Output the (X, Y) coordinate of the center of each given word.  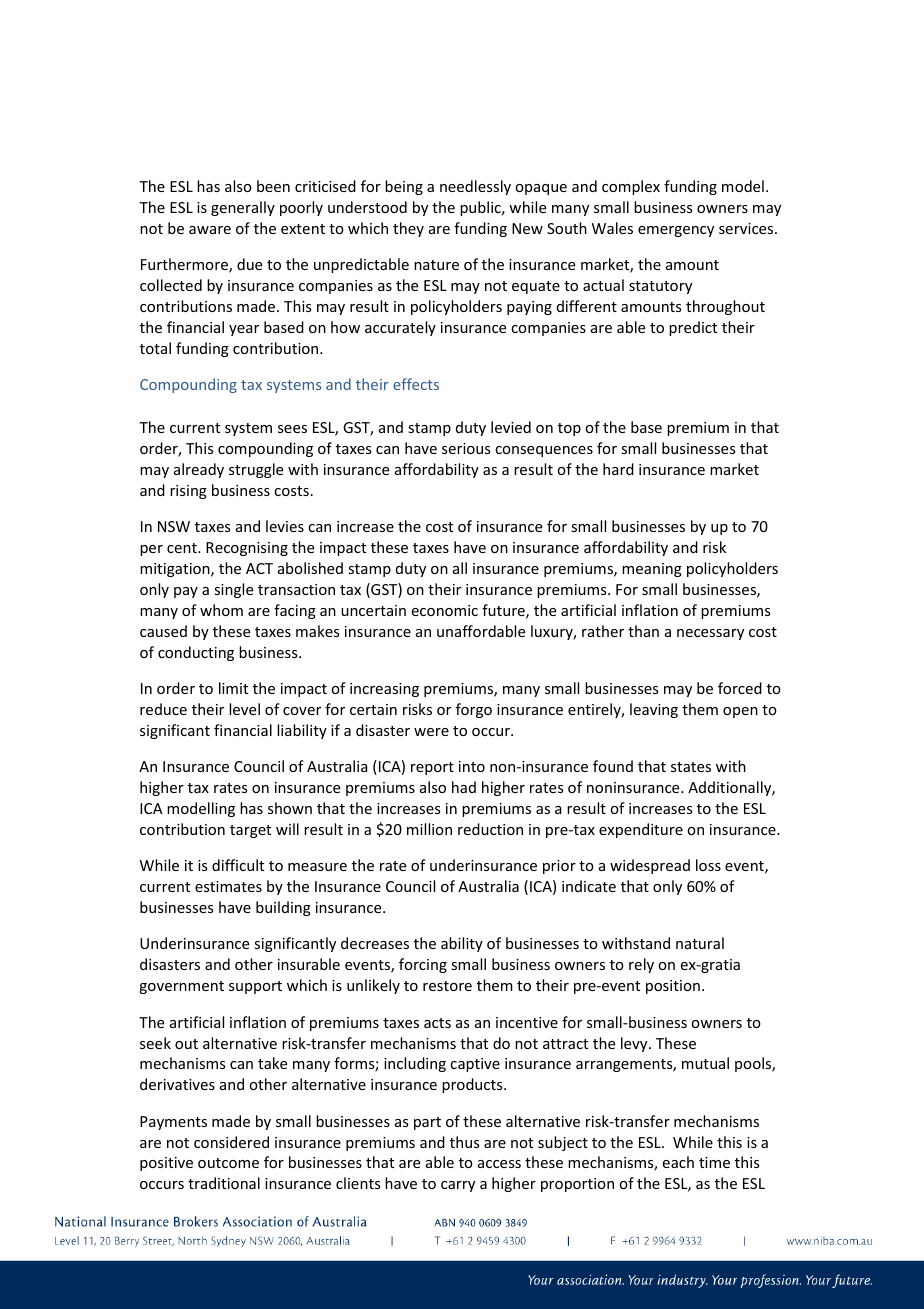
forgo (474, 710)
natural (700, 943)
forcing (423, 965)
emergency (676, 231)
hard (618, 469)
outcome (228, 1163)
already (199, 470)
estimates (228, 886)
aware (210, 230)
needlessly (475, 187)
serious (466, 448)
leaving (654, 710)
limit (233, 688)
